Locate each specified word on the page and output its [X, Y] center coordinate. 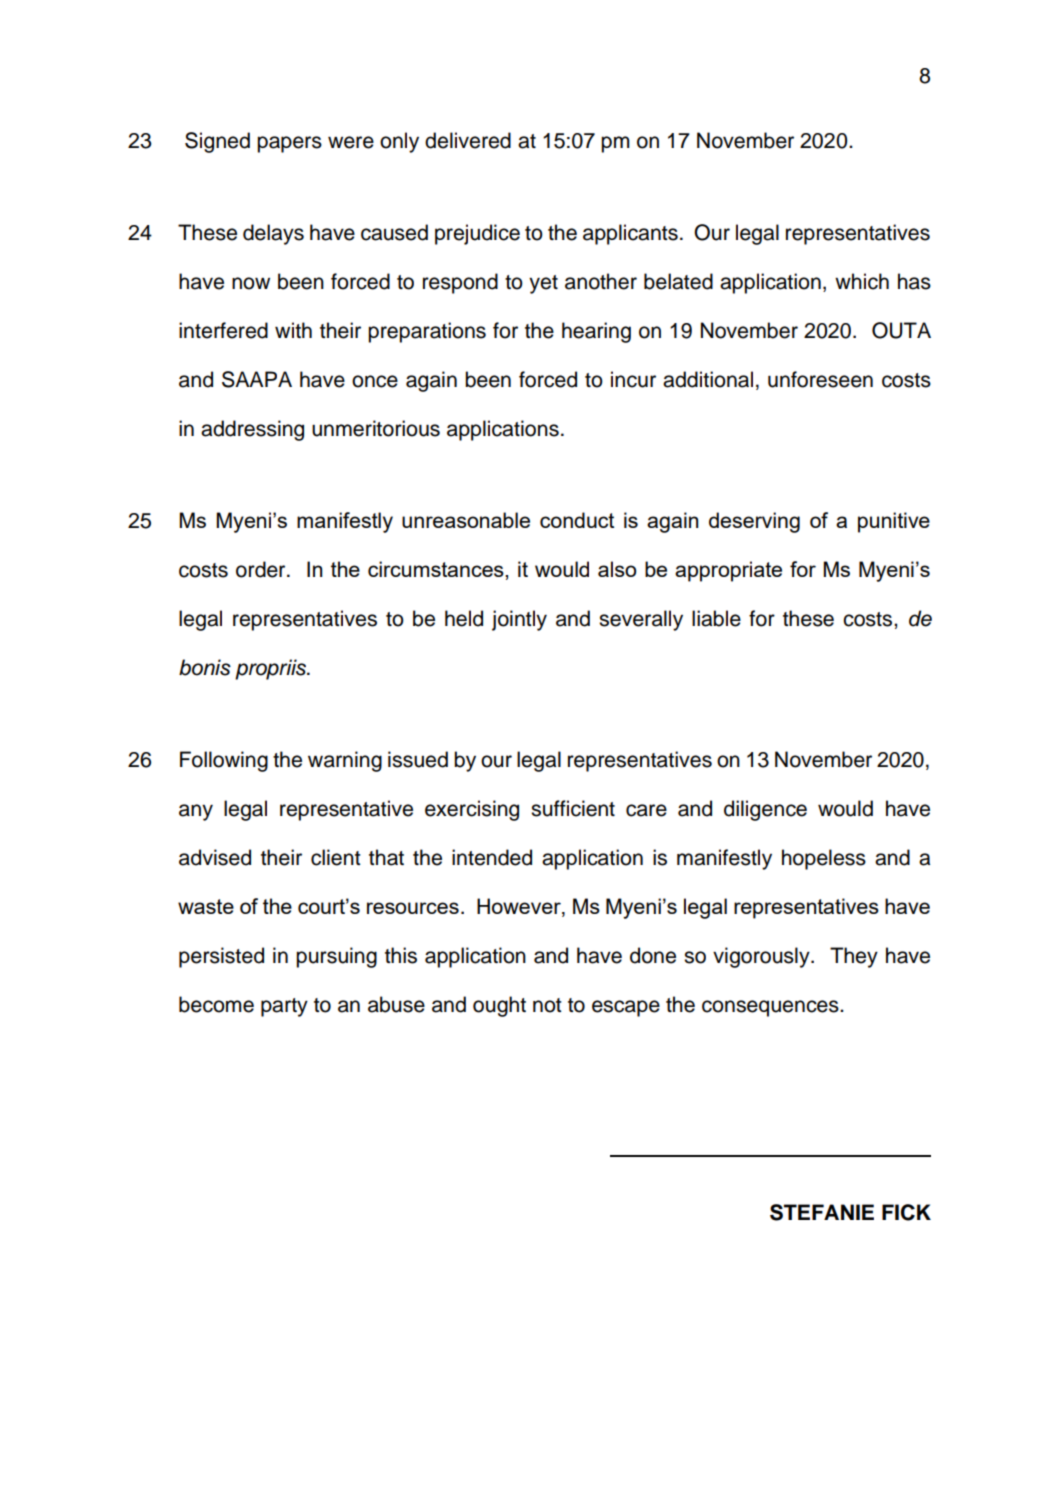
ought [499, 1006]
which [862, 281]
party [284, 1007]
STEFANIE [822, 1212]
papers [289, 144]
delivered [468, 140]
